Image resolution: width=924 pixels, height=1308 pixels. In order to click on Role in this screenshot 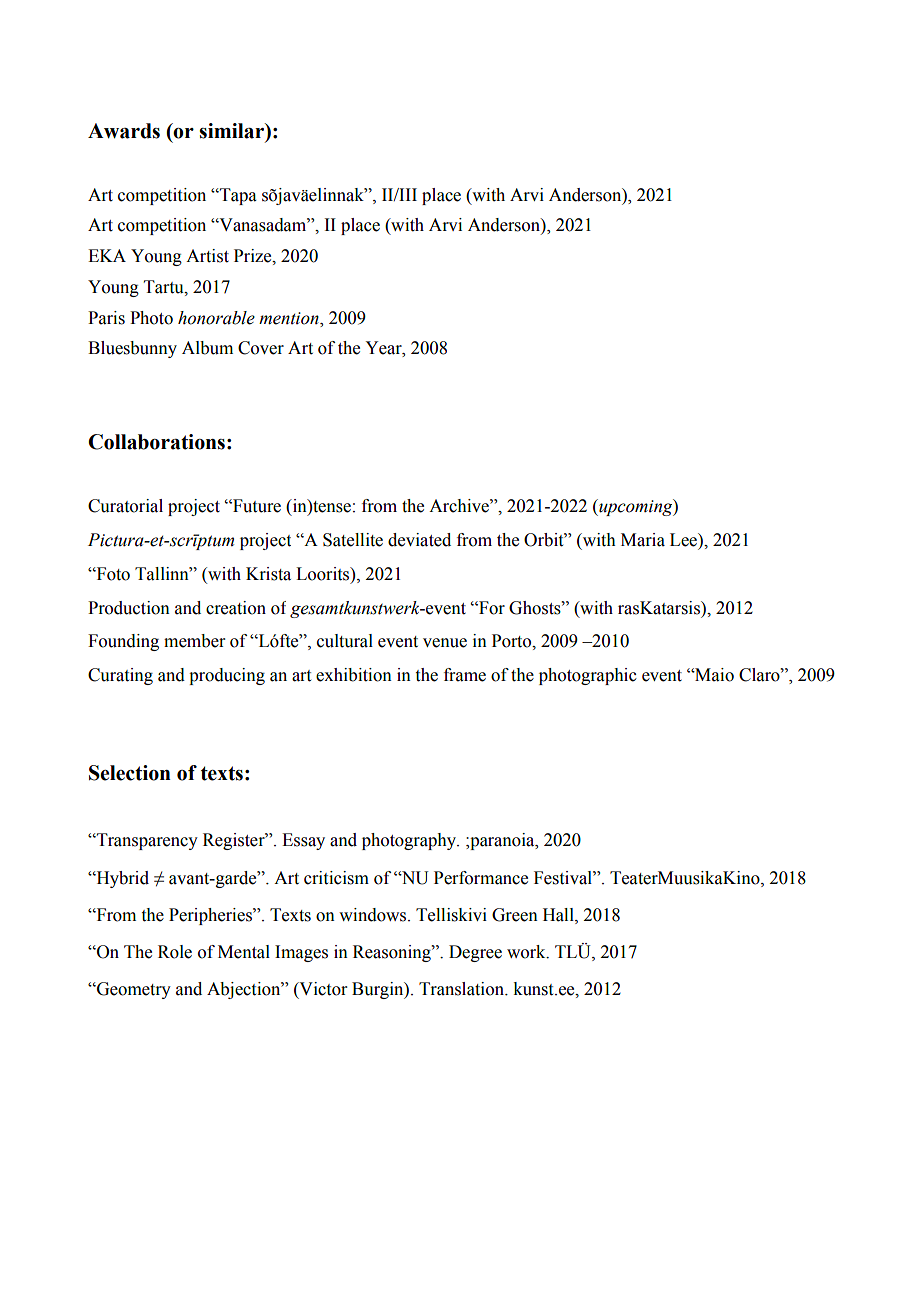, I will do `click(175, 952)`.
